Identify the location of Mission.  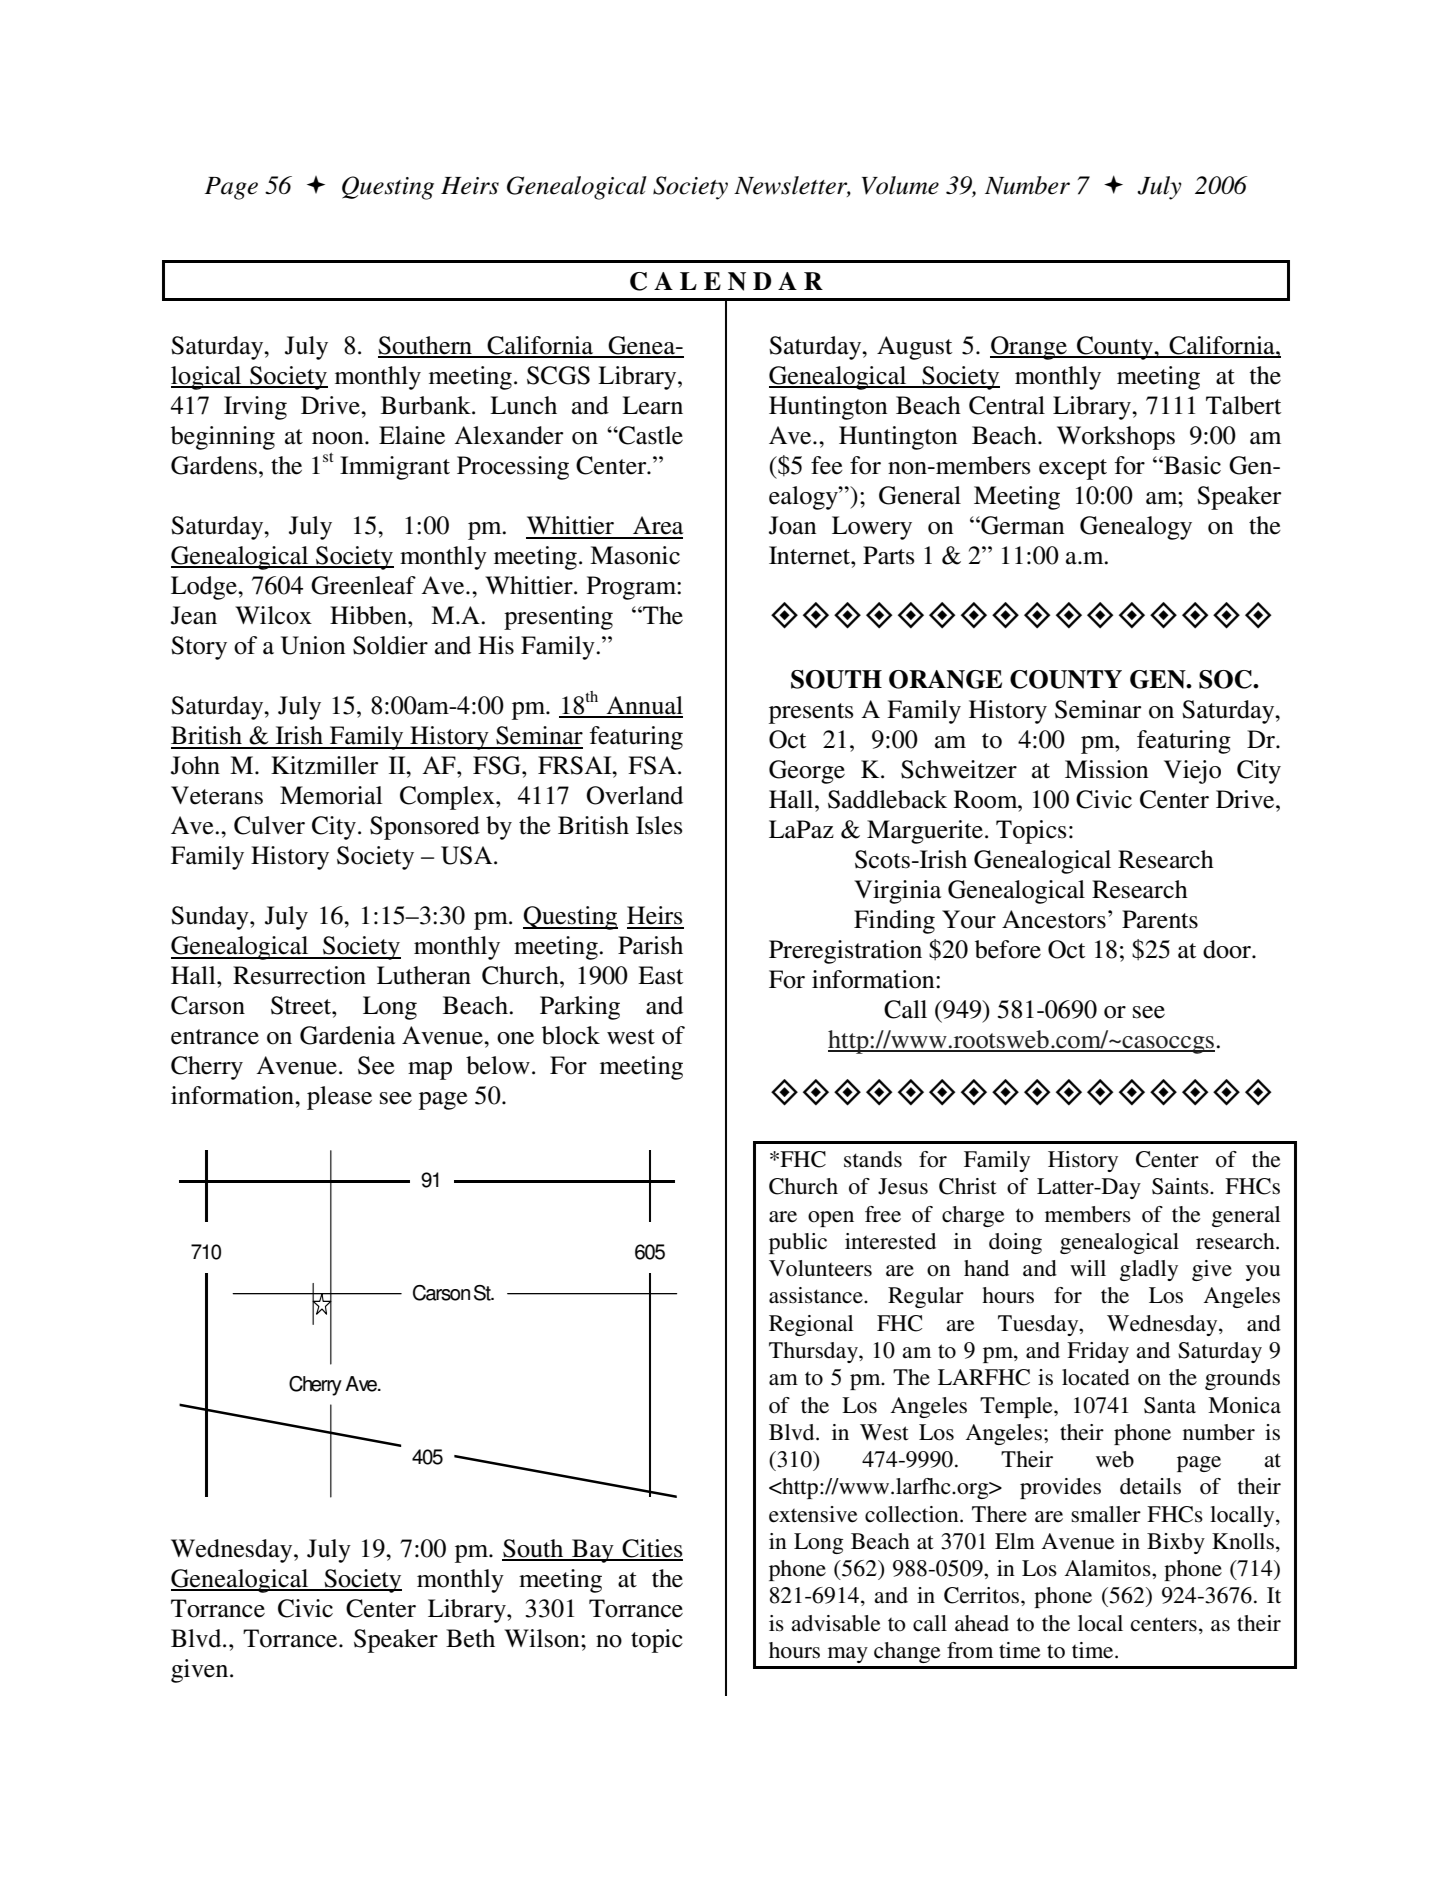
(1106, 769).
